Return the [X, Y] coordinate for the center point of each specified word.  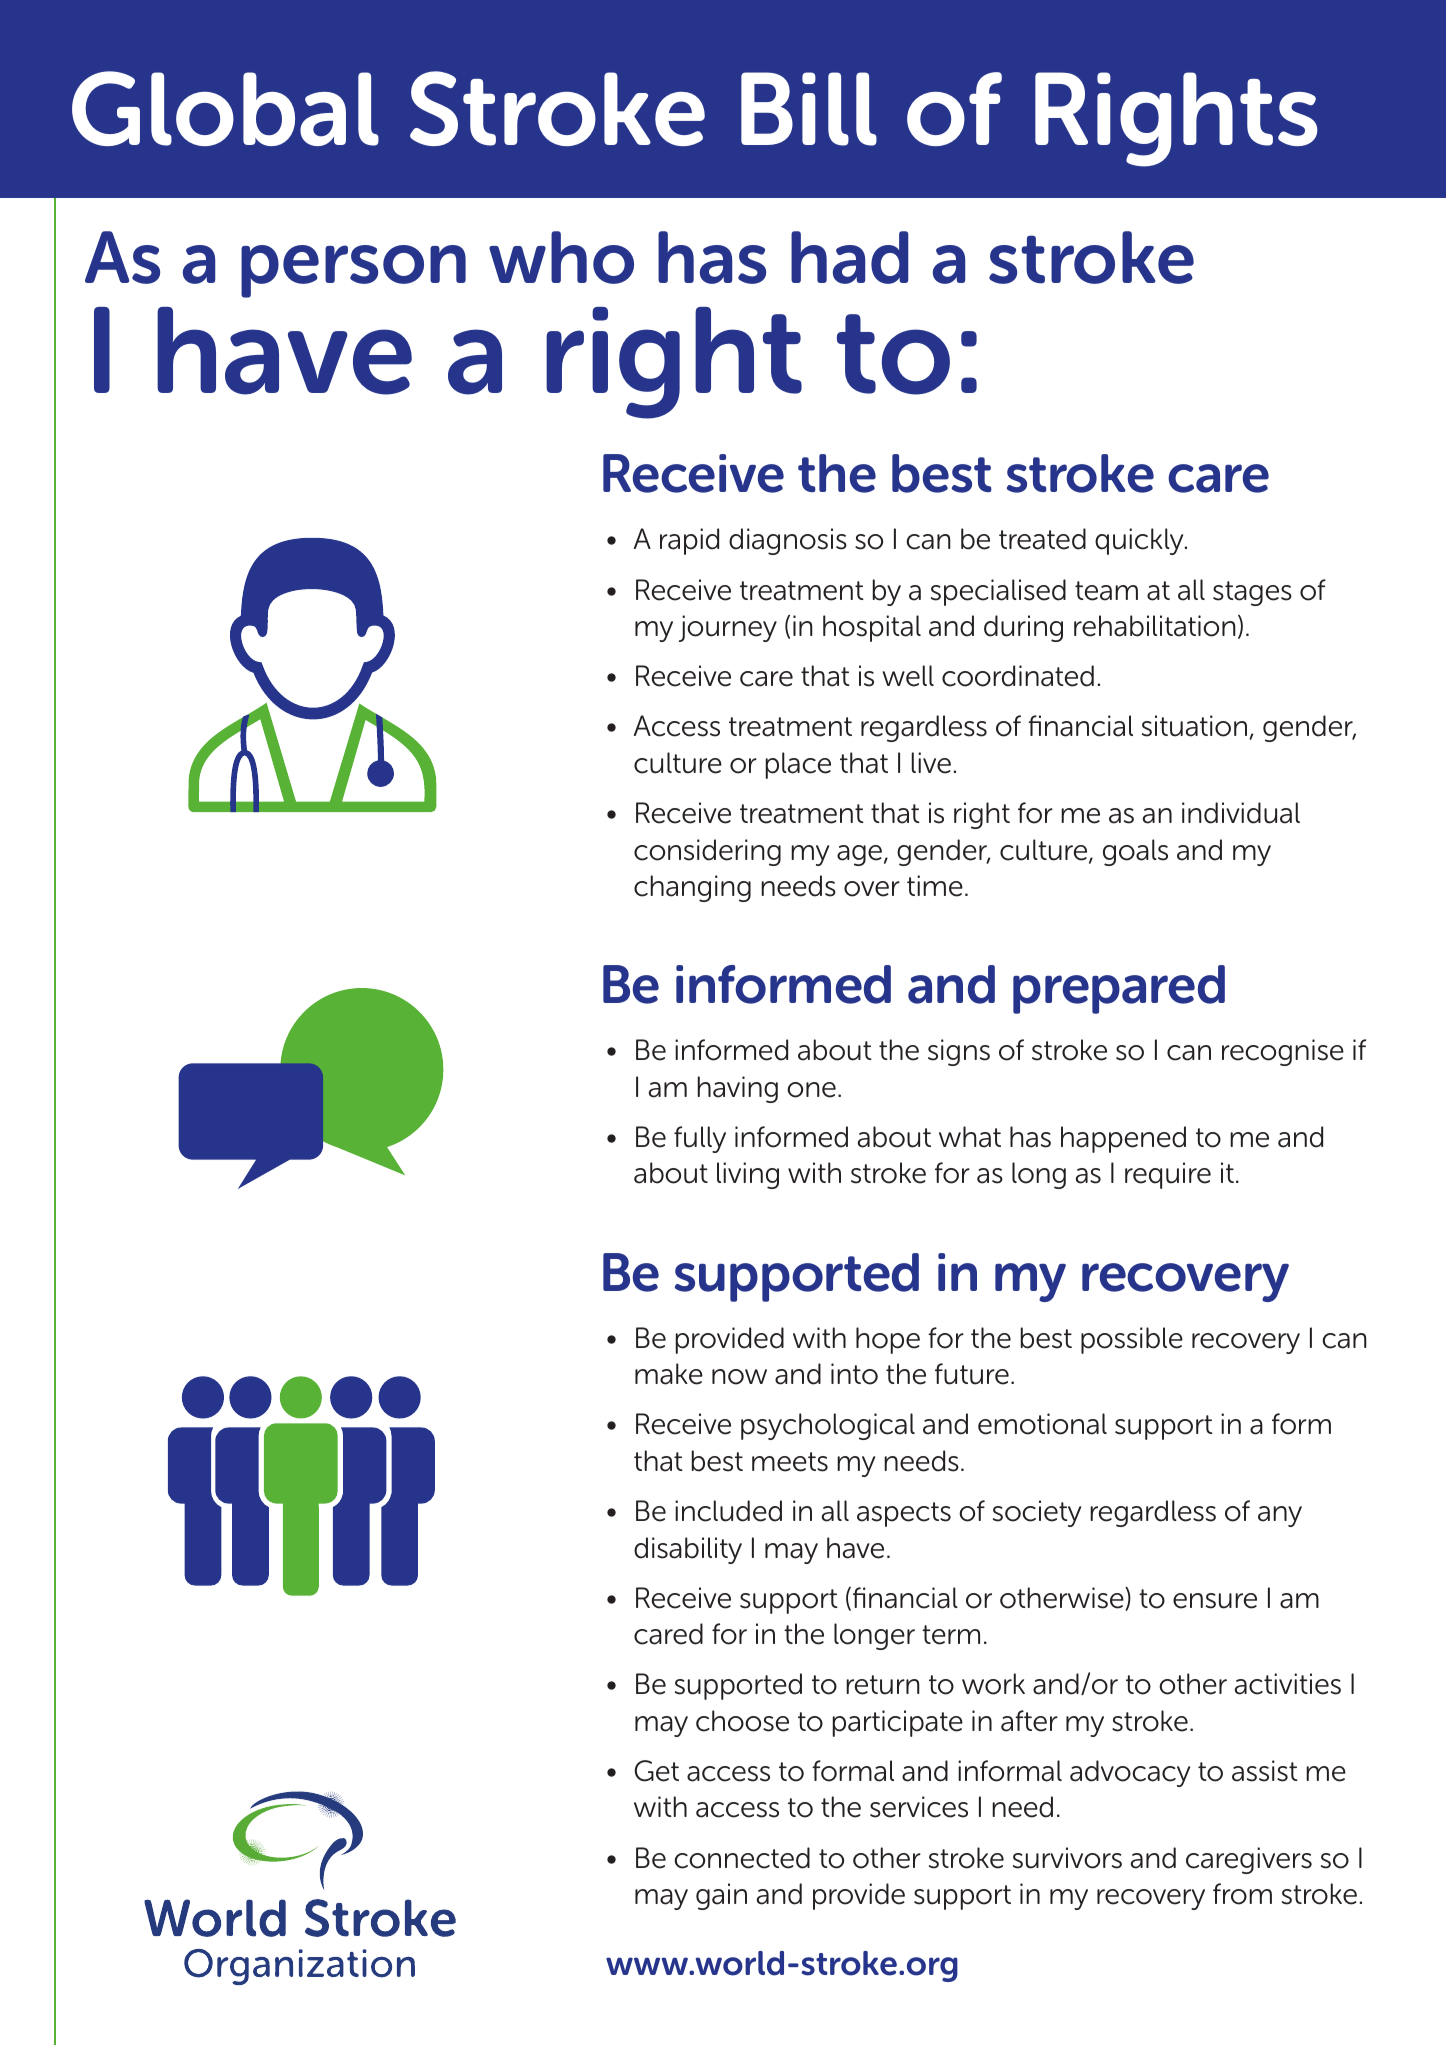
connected [742, 1858]
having [738, 1089]
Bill [809, 109]
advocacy [1130, 1773]
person [353, 271]
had [850, 257]
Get [656, 1771]
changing [692, 888]
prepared [1119, 989]
